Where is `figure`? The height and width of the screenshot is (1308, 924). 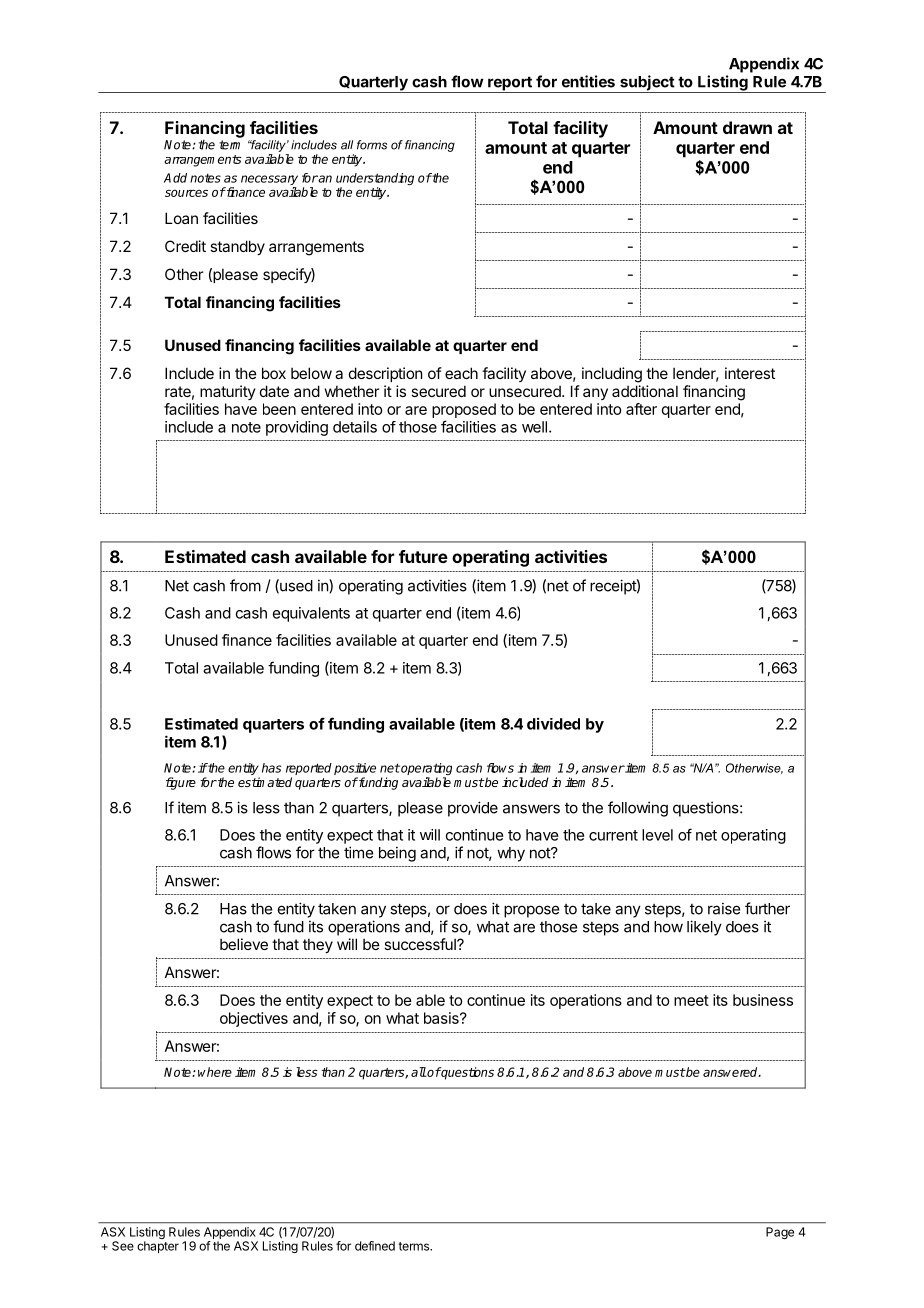
figure is located at coordinates (181, 783).
